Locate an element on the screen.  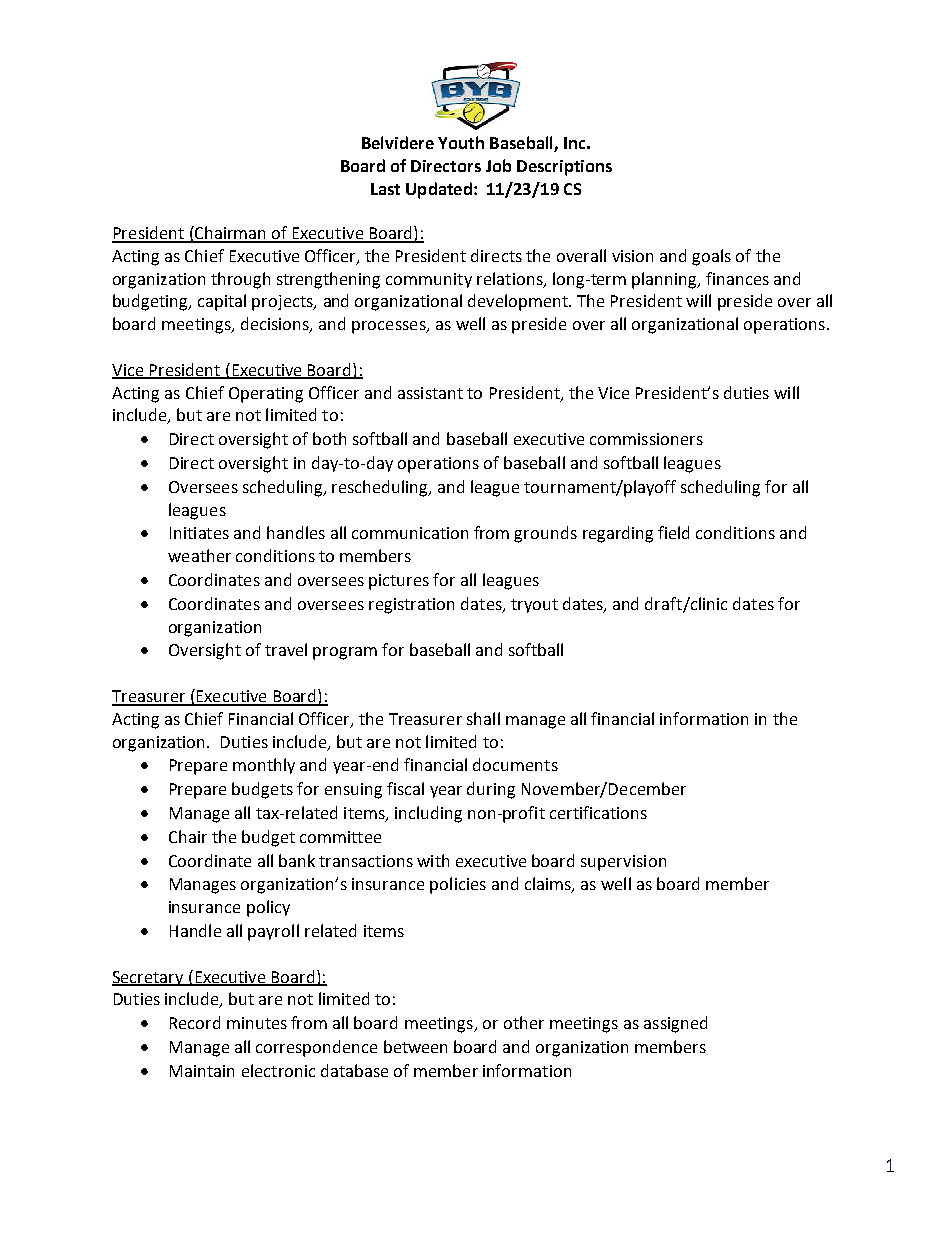
assistant is located at coordinates (430, 393).
